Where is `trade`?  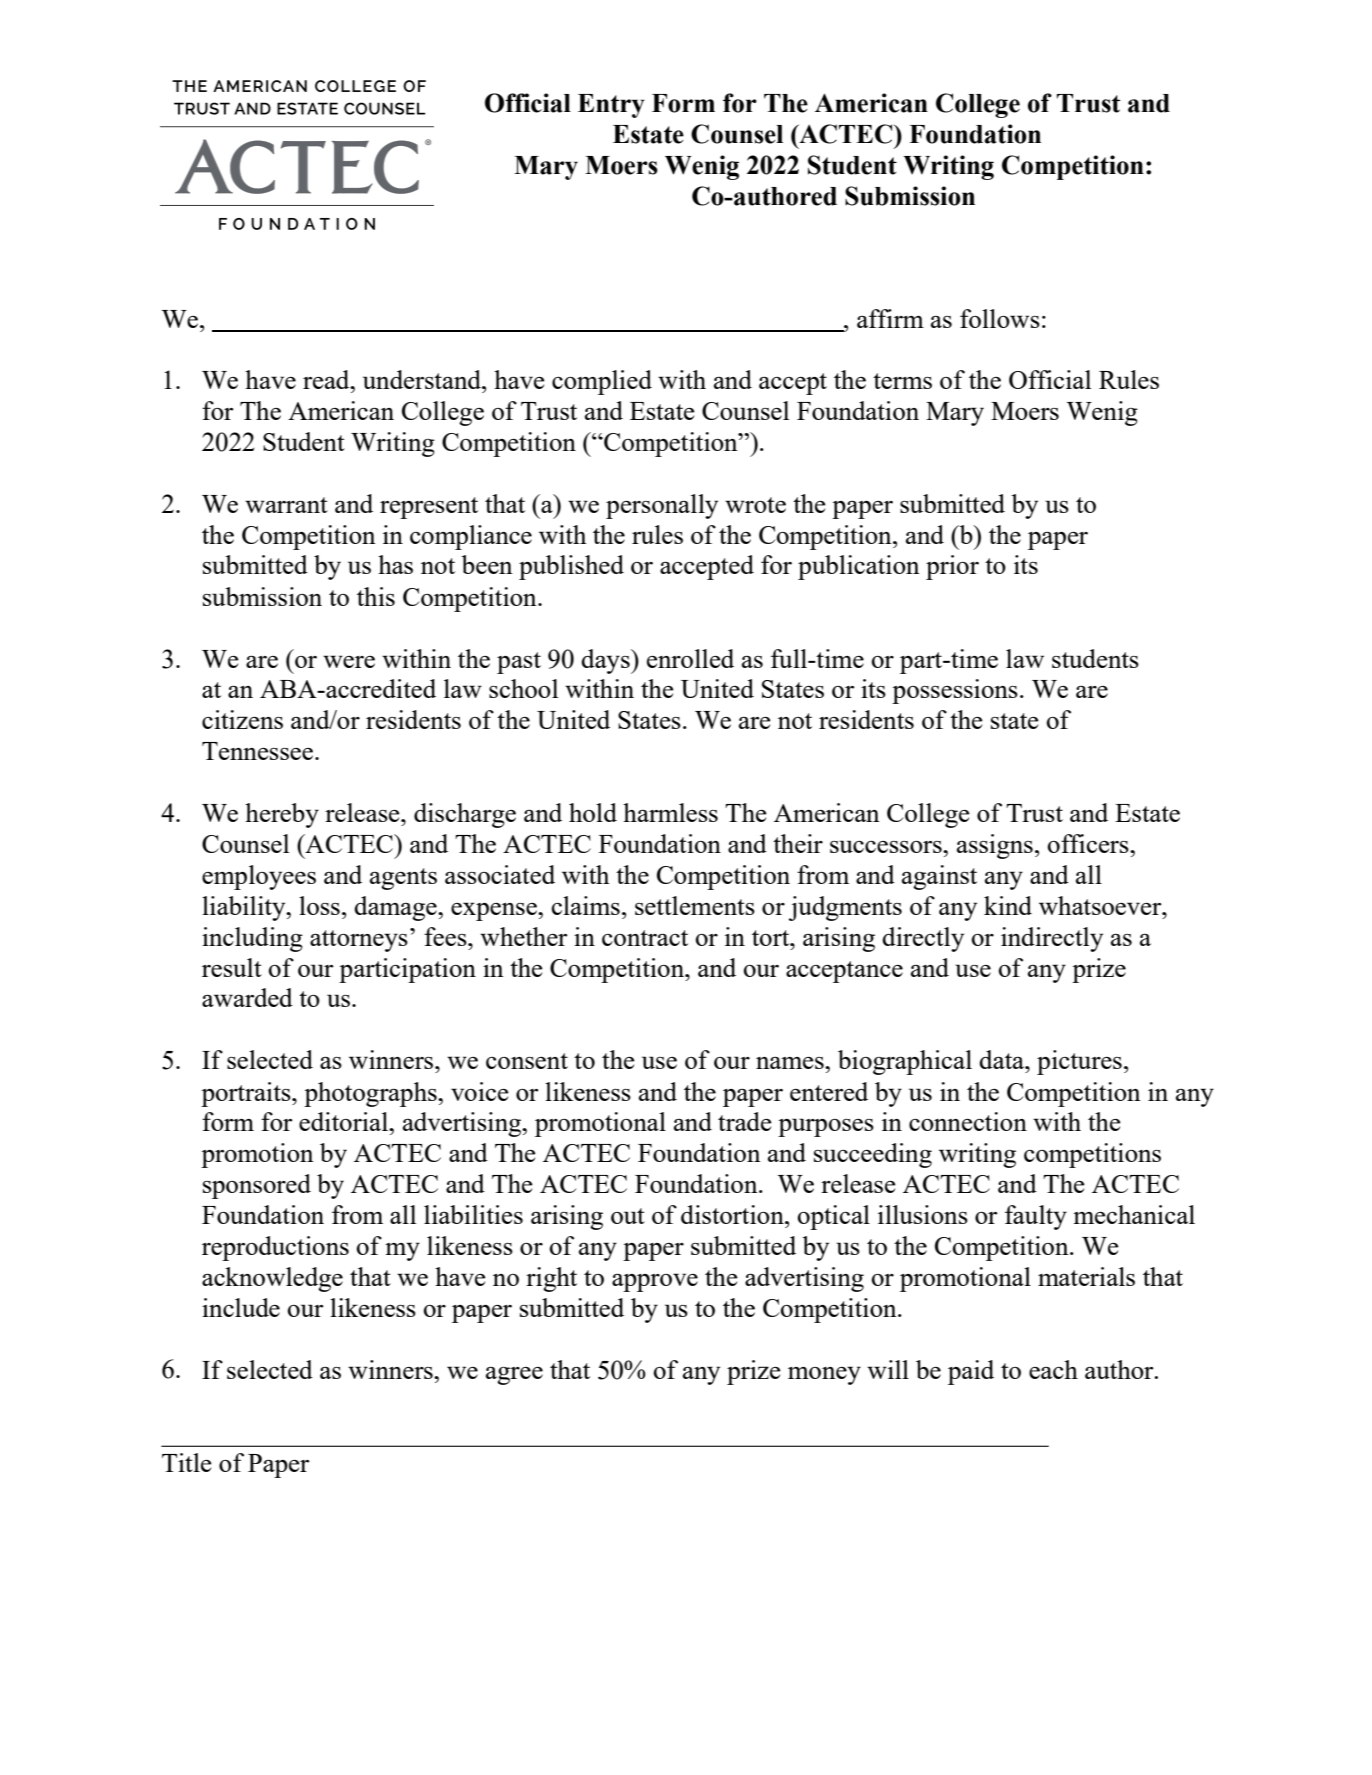 trade is located at coordinates (745, 1121).
